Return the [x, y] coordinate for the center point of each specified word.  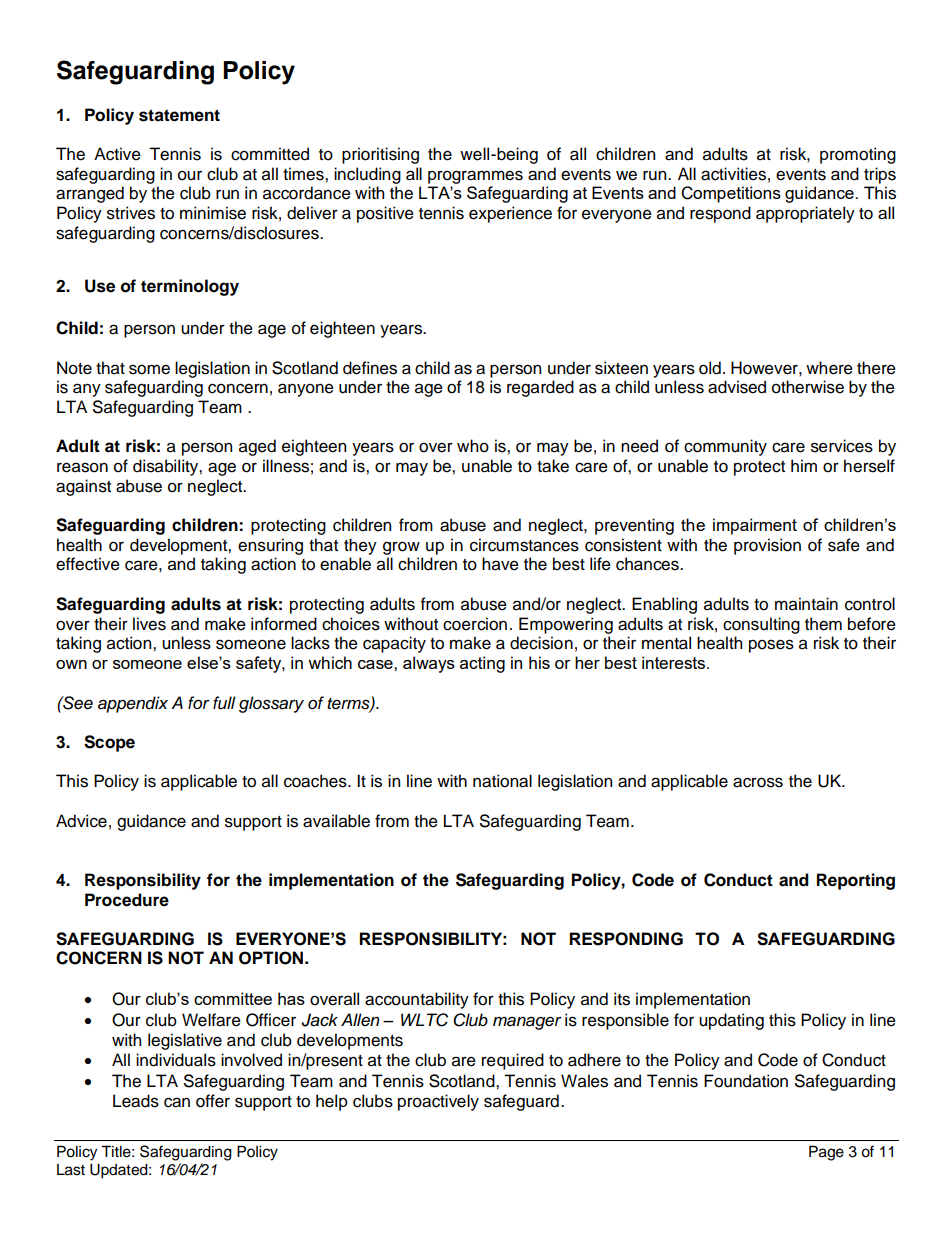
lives [149, 624]
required [513, 1061]
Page [826, 1153]
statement [179, 115]
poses [771, 646]
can [177, 1102]
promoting [858, 155]
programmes [475, 177]
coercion [475, 624]
